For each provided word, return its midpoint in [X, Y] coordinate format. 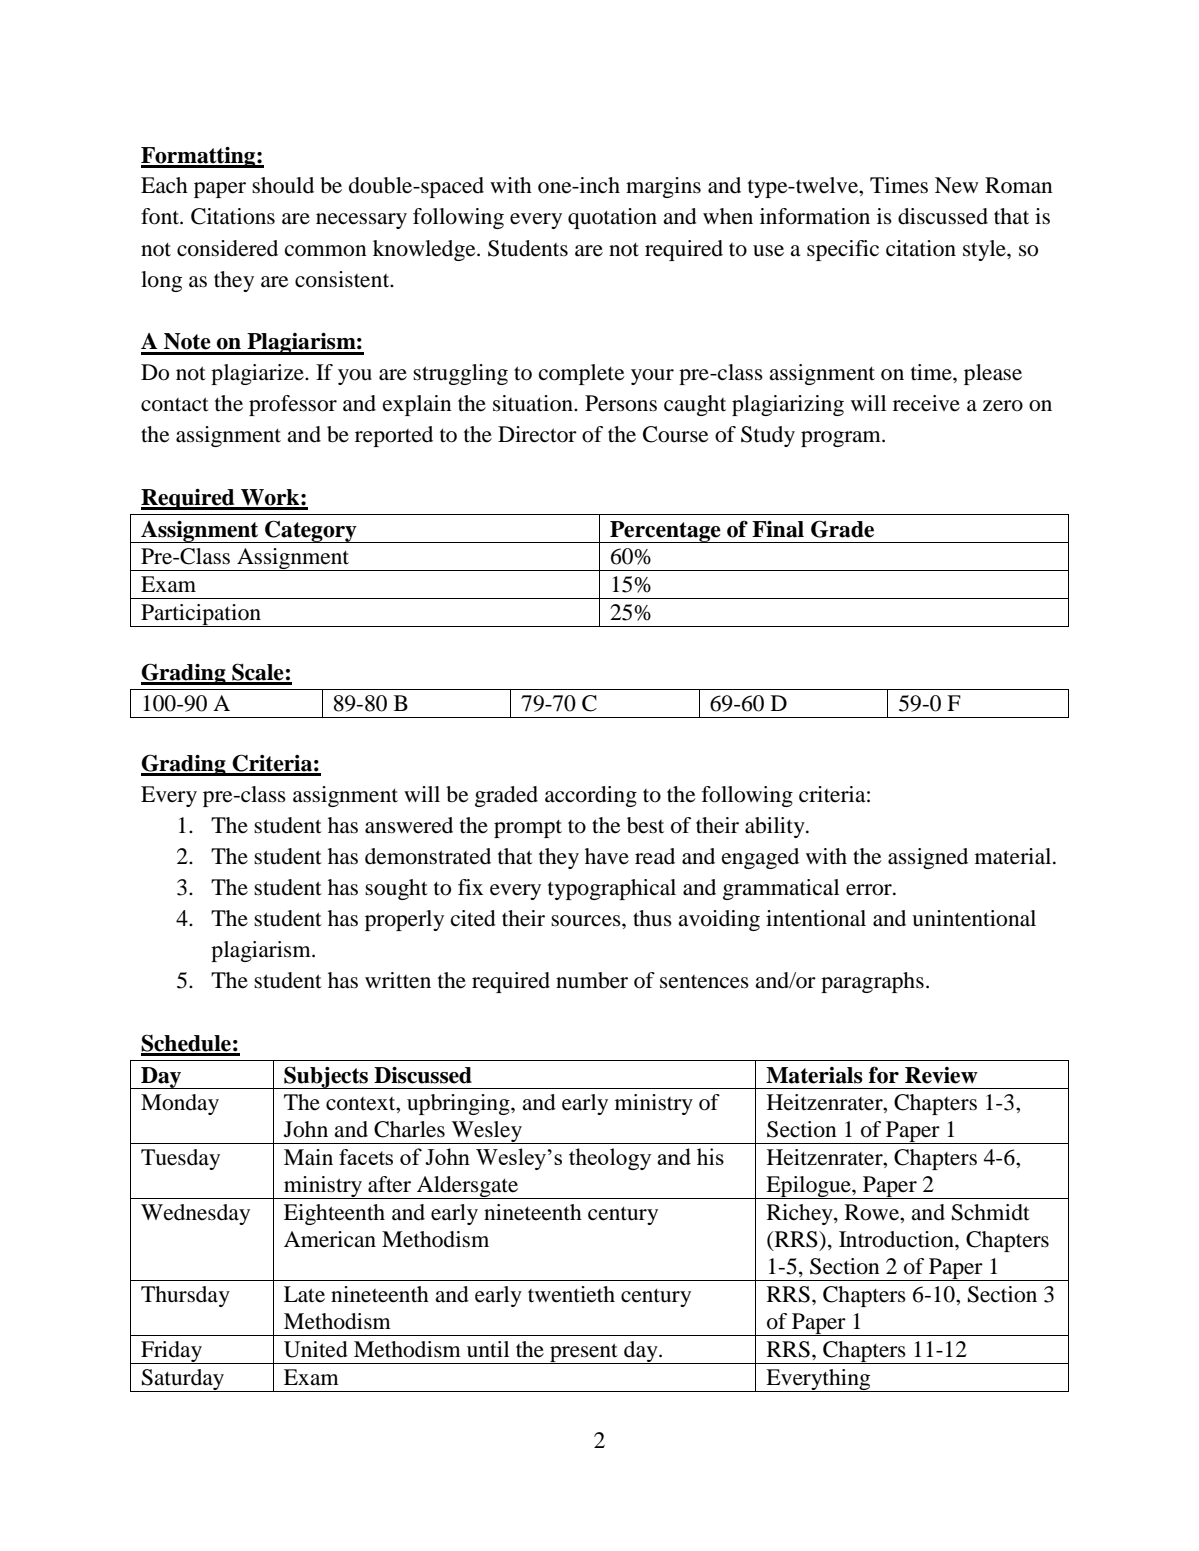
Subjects [326, 1077]
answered [409, 825]
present [584, 1353]
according [591, 796]
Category [311, 531]
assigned [928, 858]
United [316, 1349]
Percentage [665, 532]
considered [227, 248]
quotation [612, 218]
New [956, 185]
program [842, 439]
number [592, 980]
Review [941, 1075]
